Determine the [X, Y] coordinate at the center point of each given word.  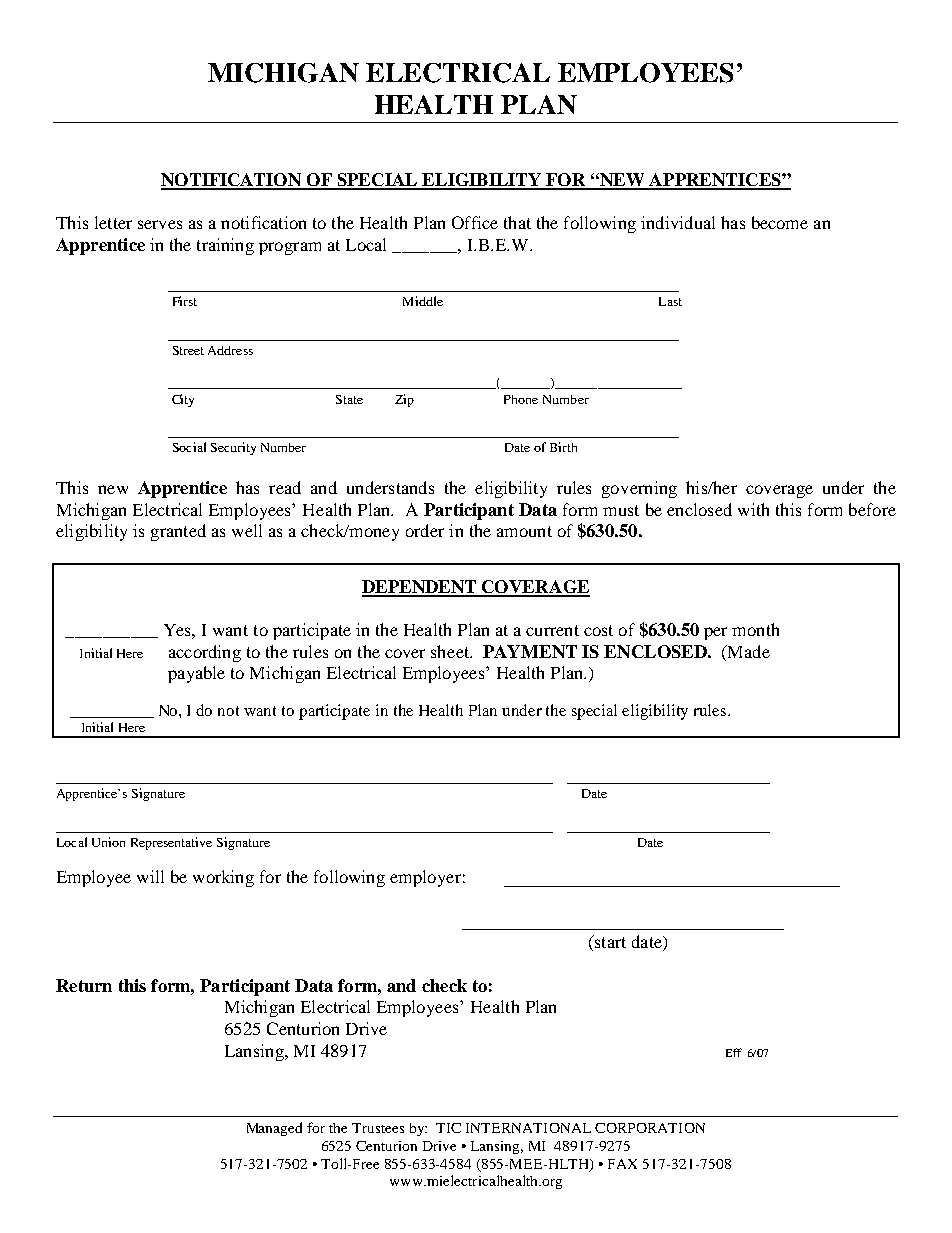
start [609, 941]
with [753, 509]
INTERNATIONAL [528, 1128]
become [780, 222]
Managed [274, 1129]
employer [425, 878]
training [225, 246]
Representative [171, 843]
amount [524, 531]
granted [178, 532]
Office [475, 222]
